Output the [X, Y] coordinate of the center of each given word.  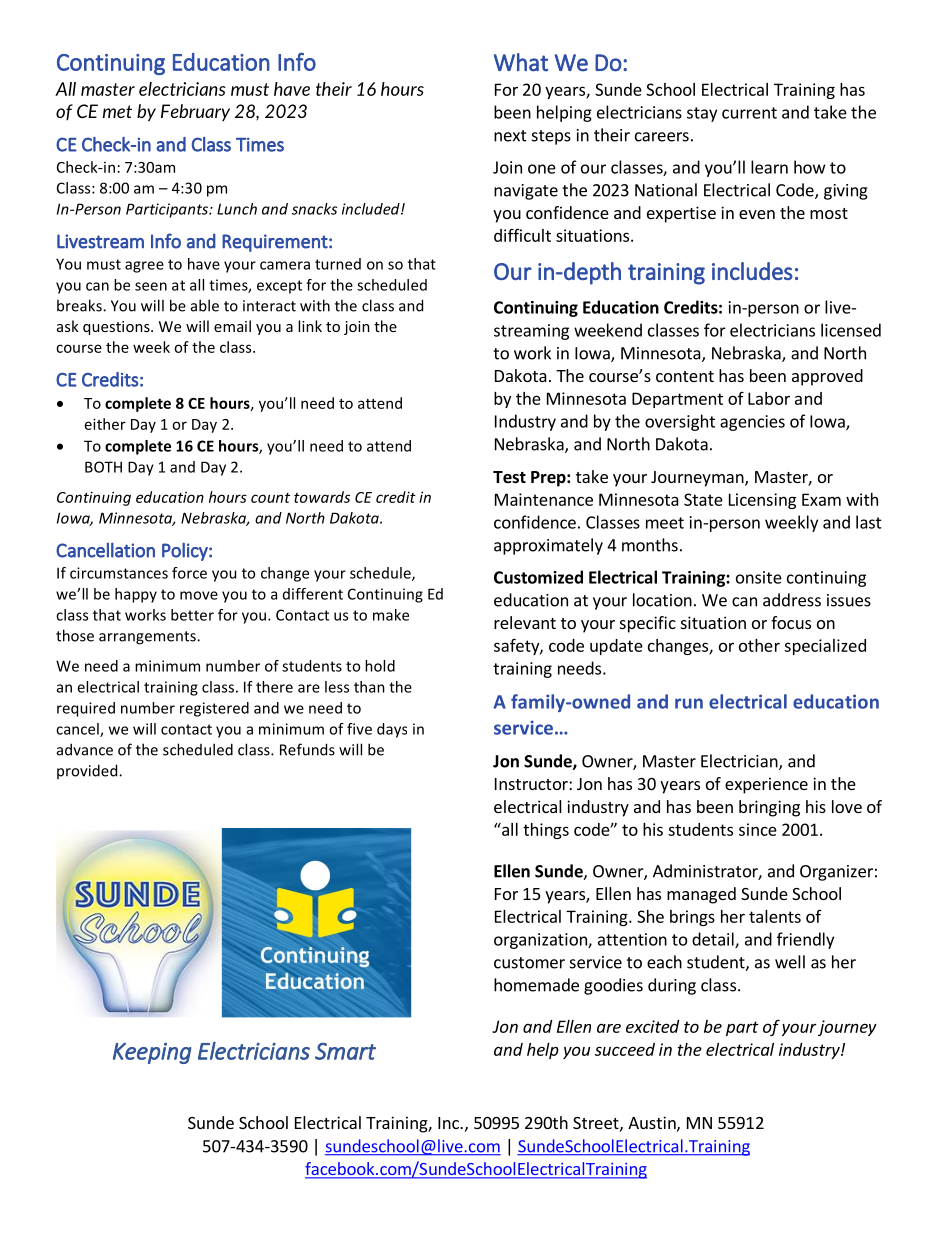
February [195, 112]
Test [509, 477]
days [392, 730]
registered [214, 709]
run [689, 703]
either [105, 424]
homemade [536, 985]
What [521, 62]
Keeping [152, 1053]
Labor [769, 398]
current [749, 113]
